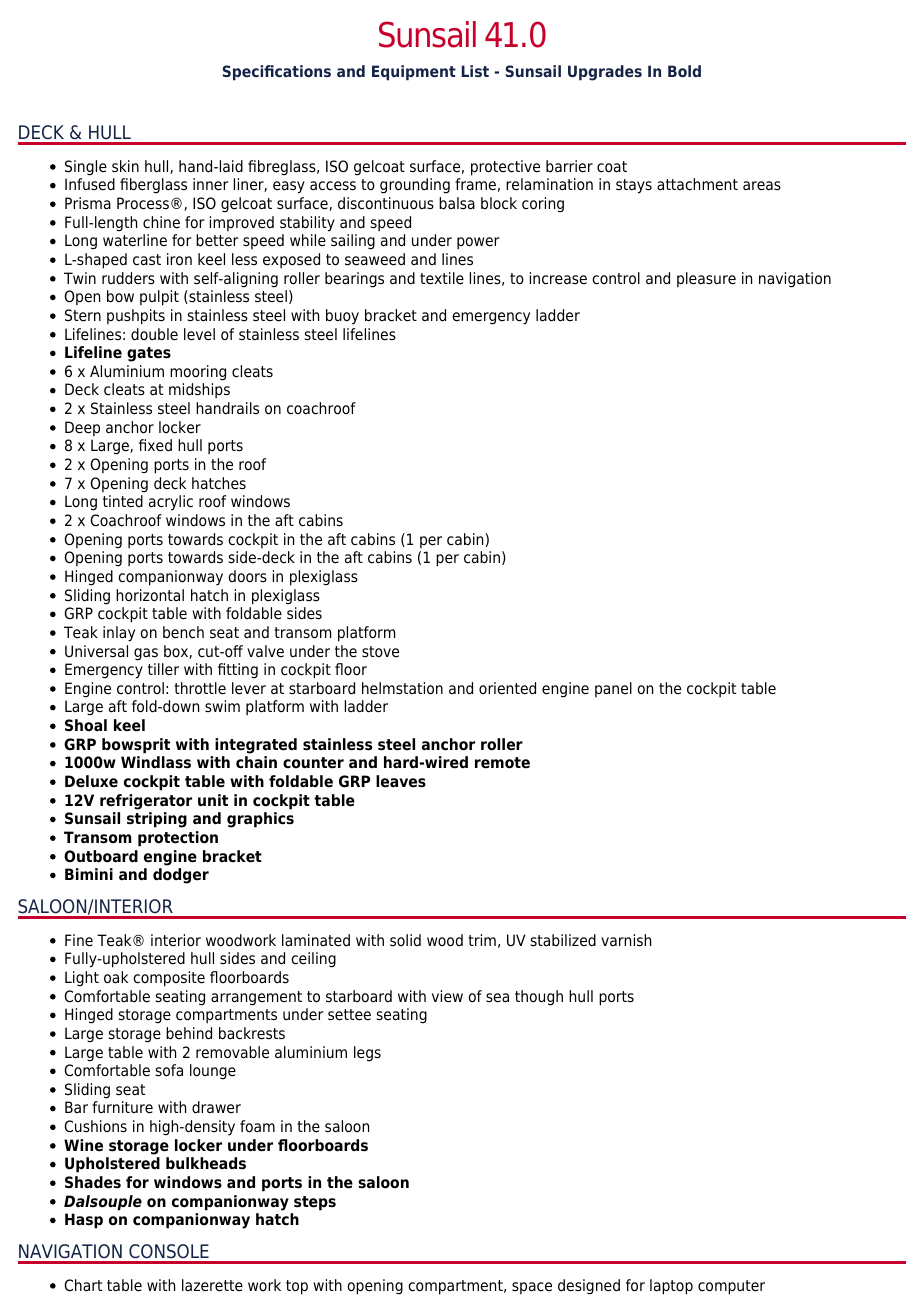 The width and height of the screenshot is (924, 1308). What do you see at coordinates (671, 1287) in the screenshot?
I see `laptop` at bounding box center [671, 1287].
